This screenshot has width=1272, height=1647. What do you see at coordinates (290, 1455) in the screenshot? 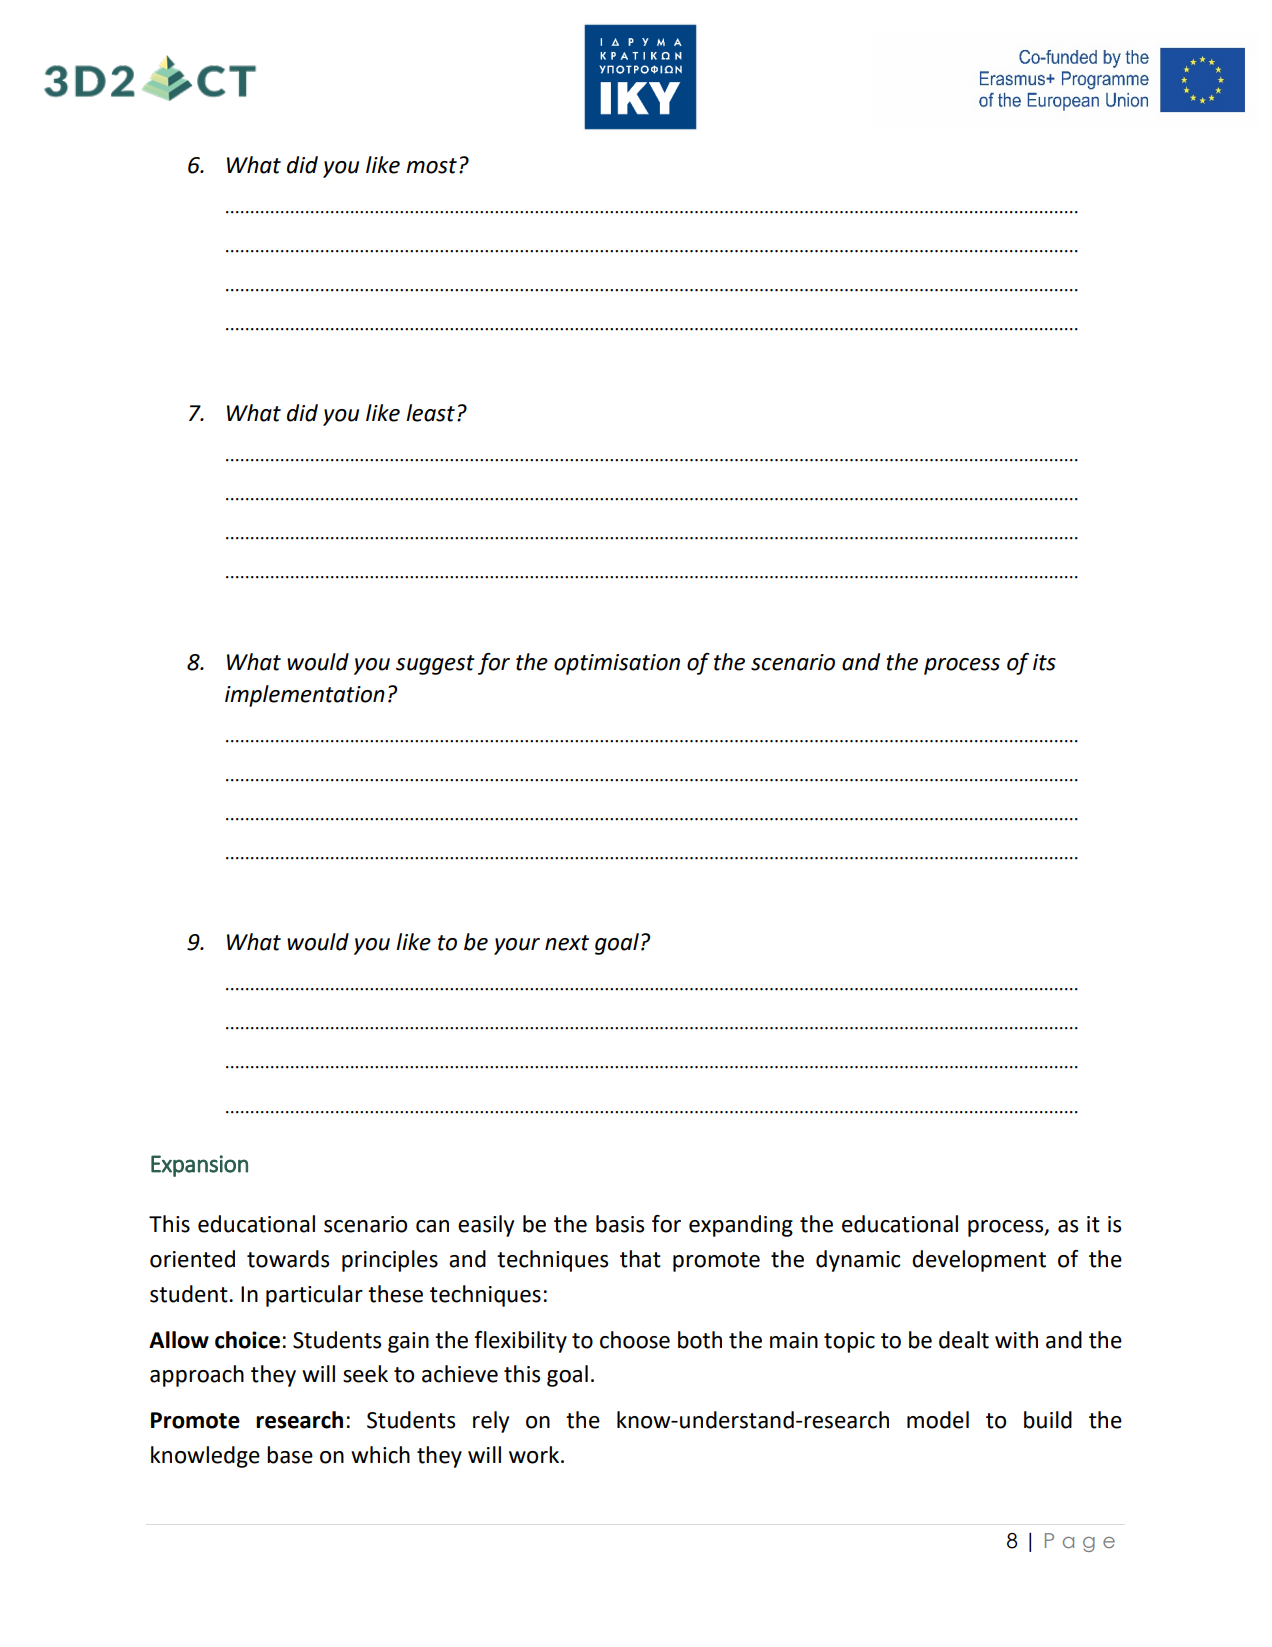
I see `base` at bounding box center [290, 1455].
